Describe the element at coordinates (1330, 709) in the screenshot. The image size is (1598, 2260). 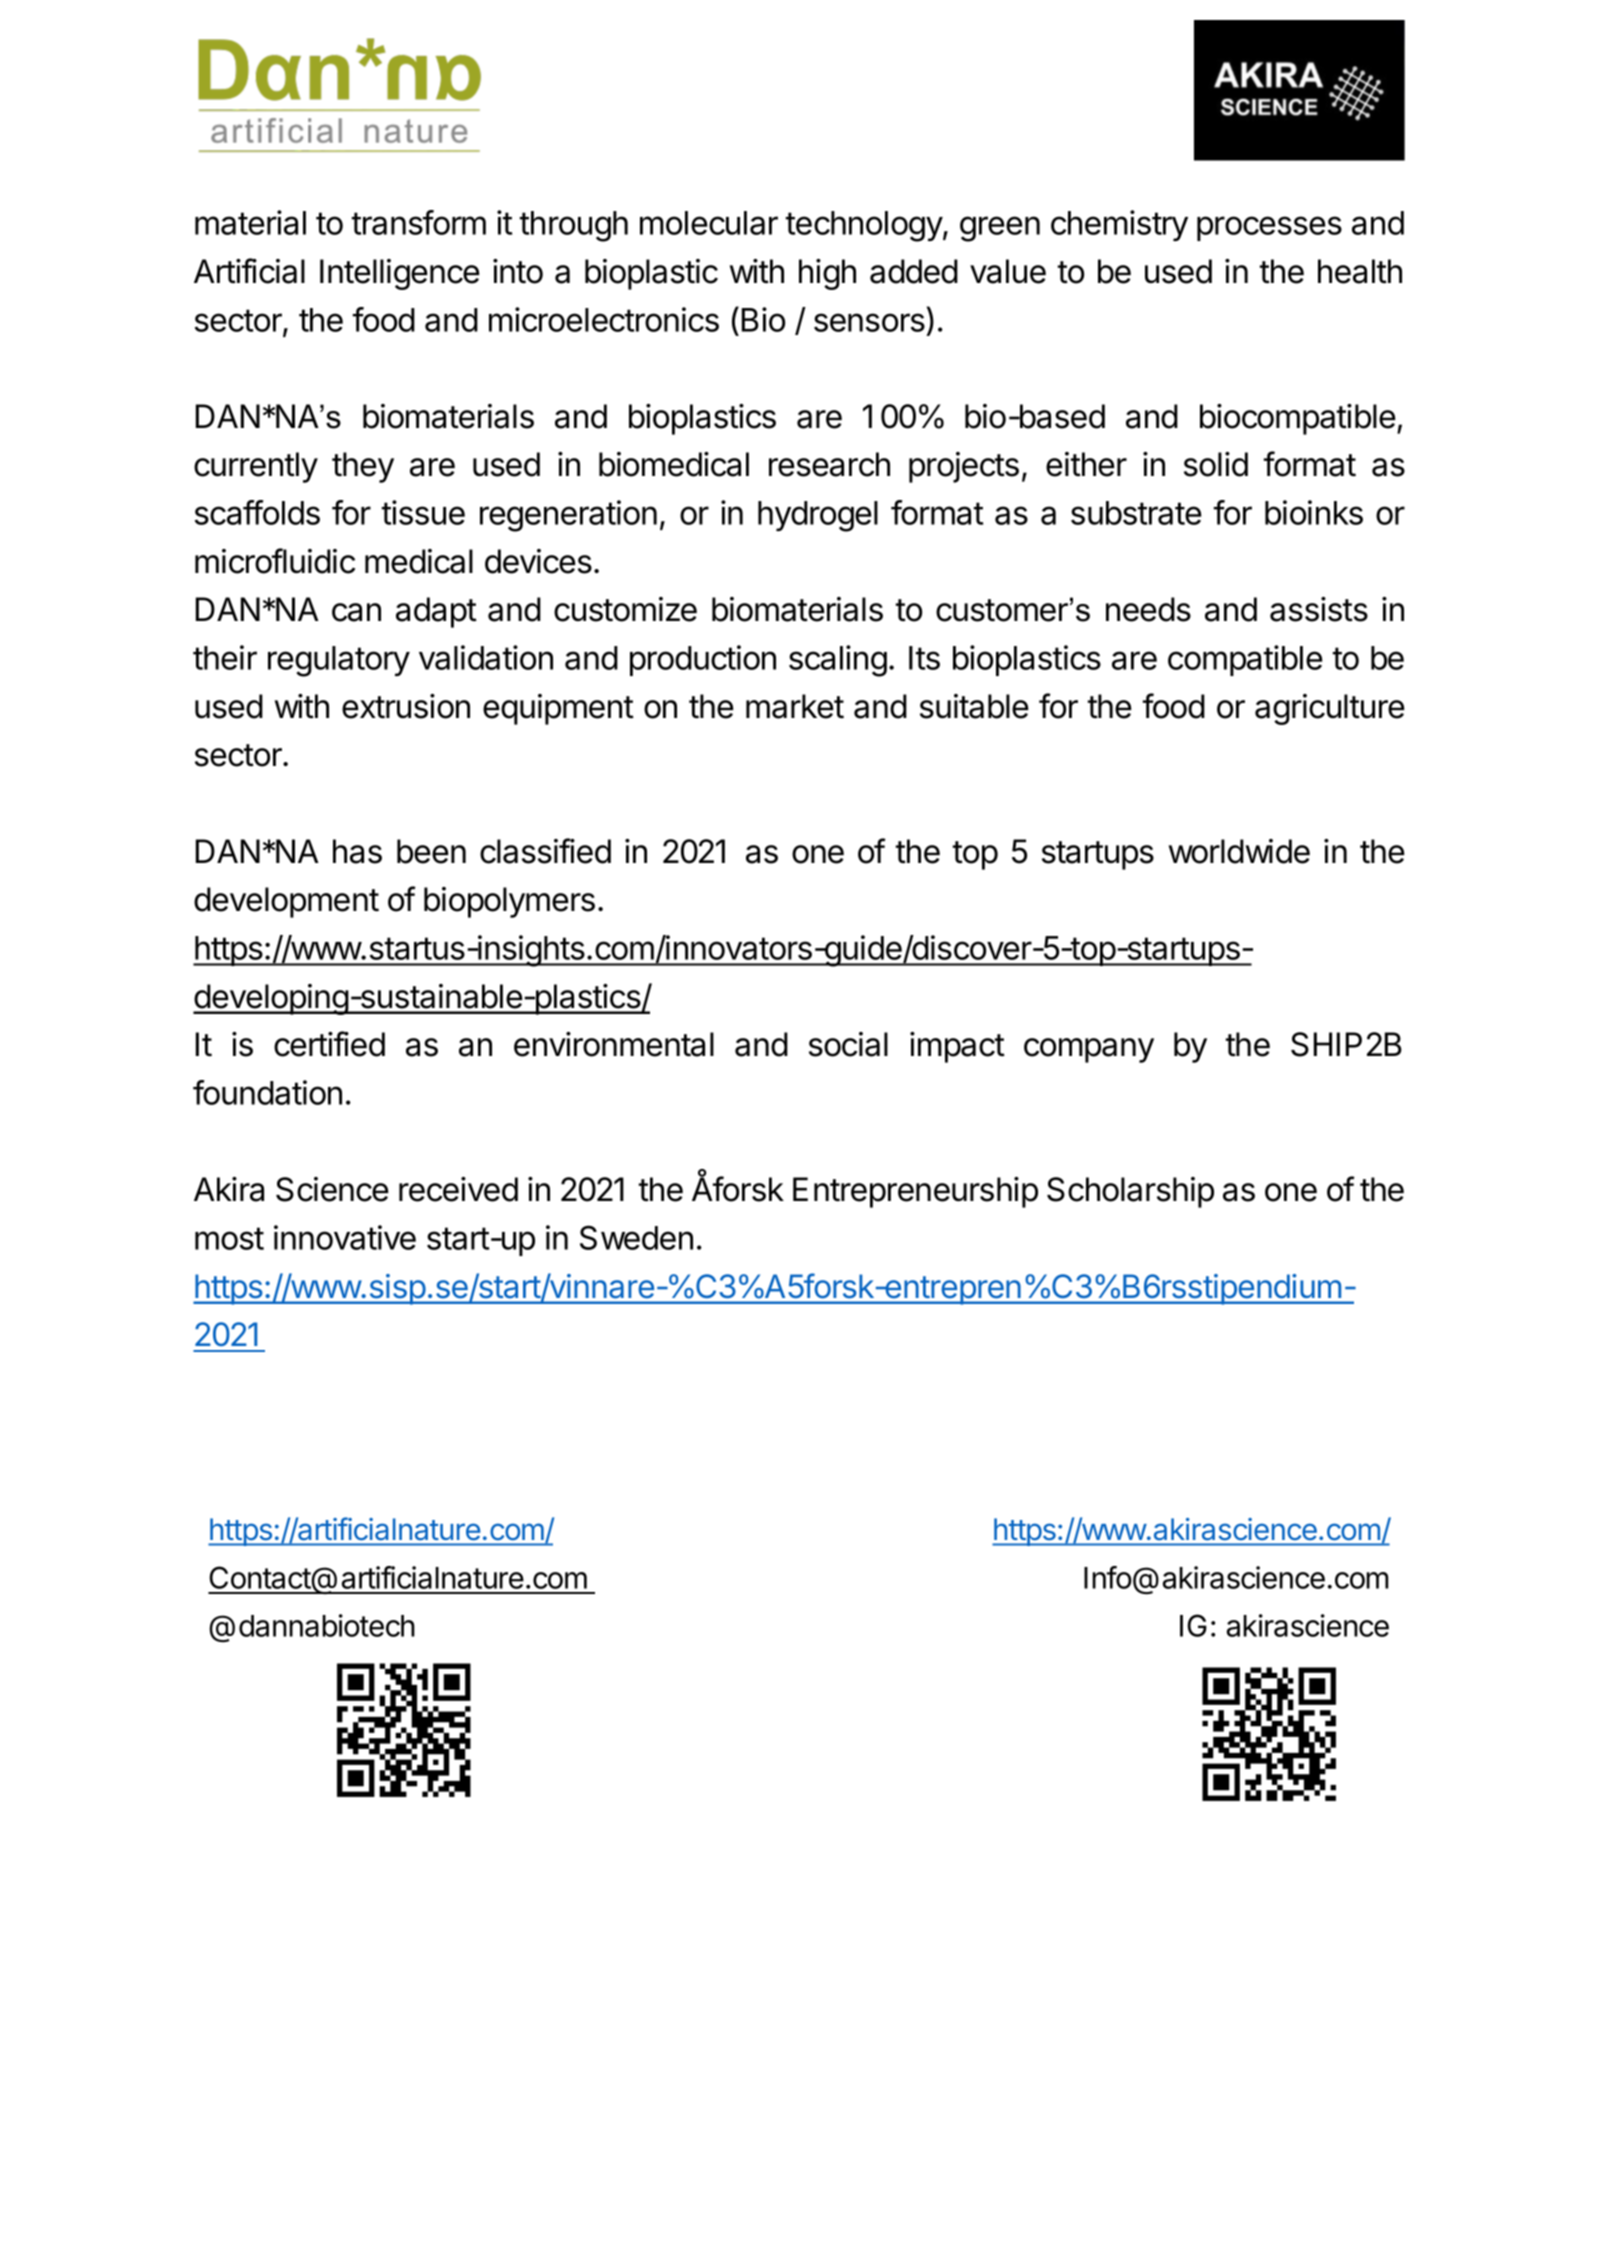
I see `agriculture` at that location.
